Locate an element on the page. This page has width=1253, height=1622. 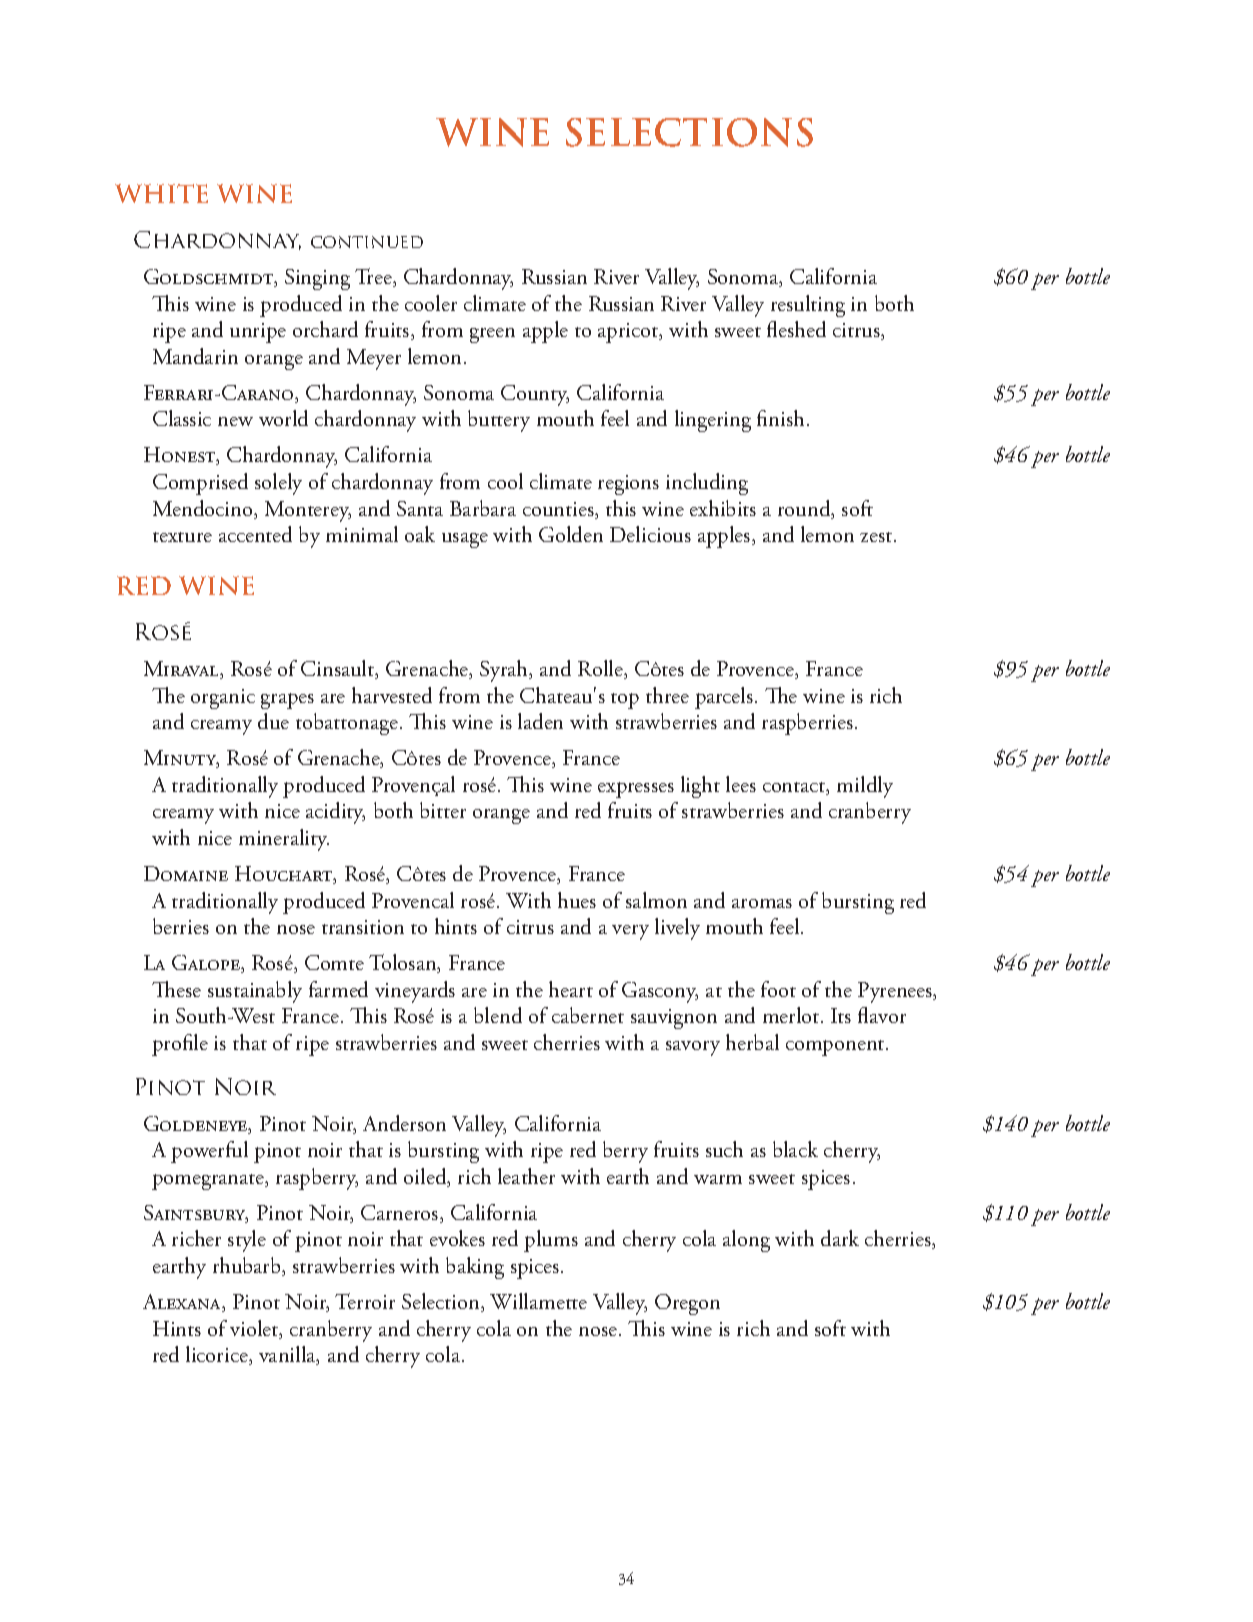
resulting is located at coordinates (808, 306).
